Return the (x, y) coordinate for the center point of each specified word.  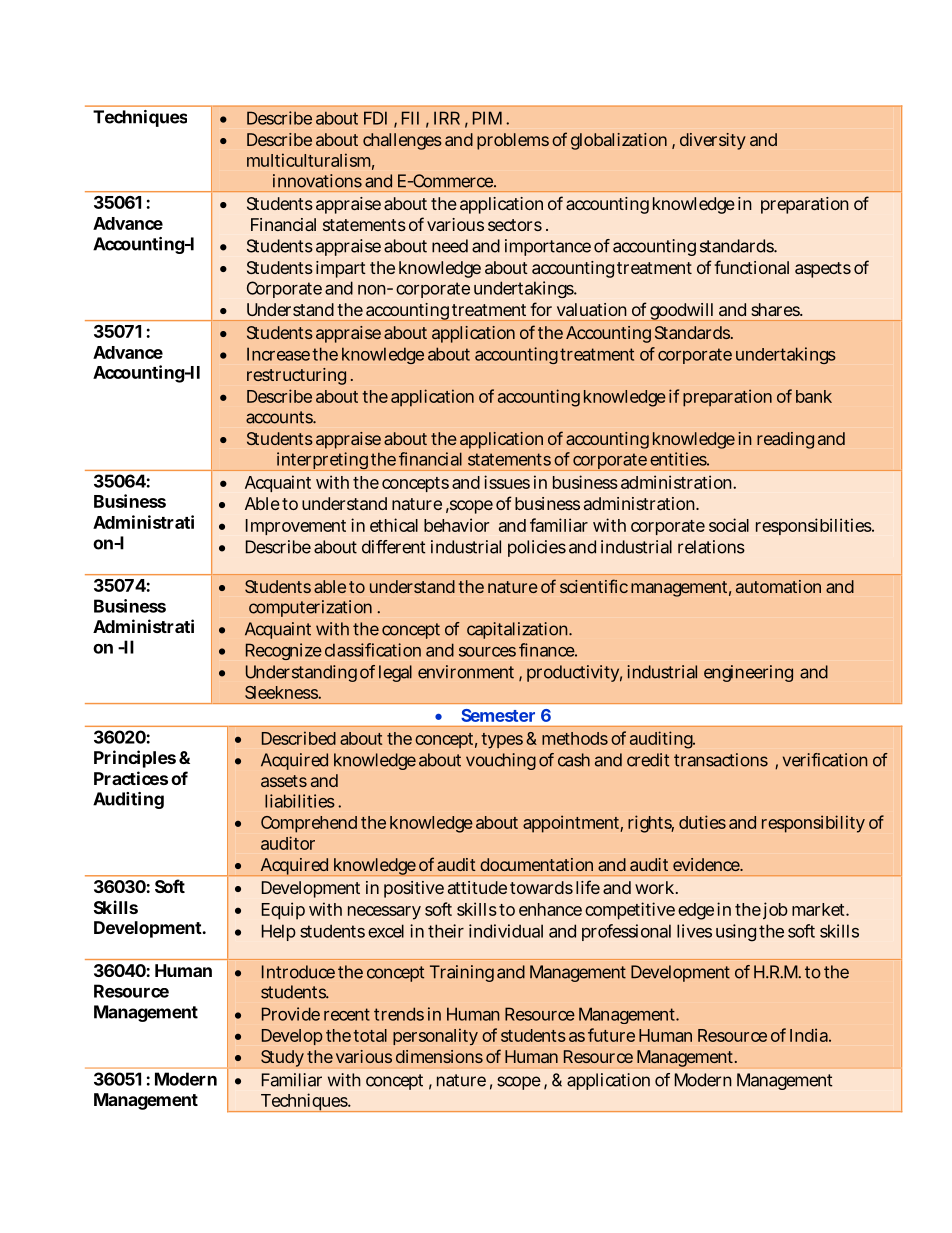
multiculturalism (308, 160)
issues (507, 482)
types (502, 741)
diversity (713, 141)
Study (282, 1058)
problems (513, 141)
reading (785, 440)
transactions (721, 760)
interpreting (322, 461)
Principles (135, 759)
